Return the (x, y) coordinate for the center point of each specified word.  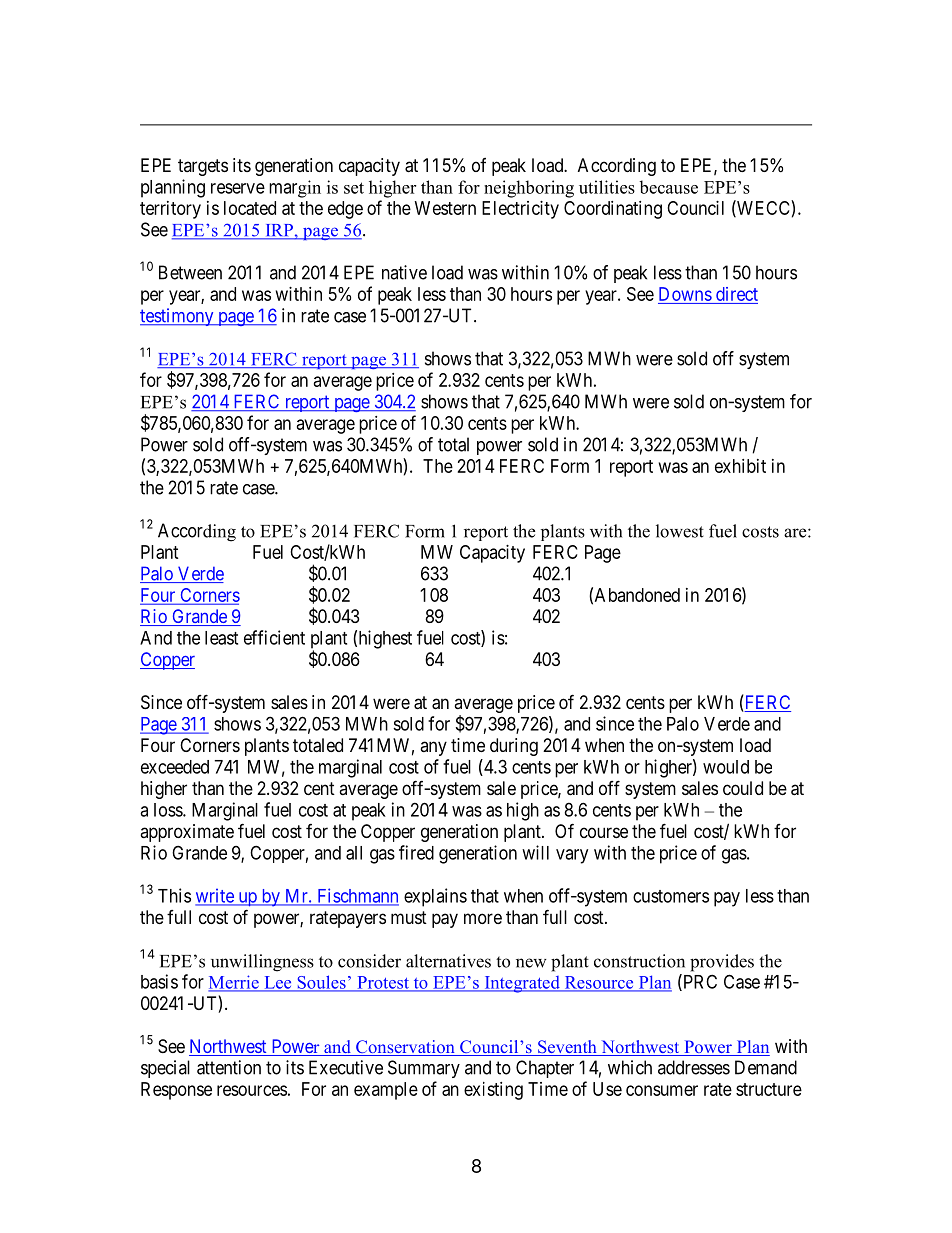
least (221, 638)
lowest (680, 531)
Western (445, 208)
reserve (238, 188)
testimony (178, 317)
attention (229, 1067)
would (726, 767)
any (433, 748)
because (668, 187)
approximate (187, 833)
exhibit (740, 466)
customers (671, 896)
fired (416, 852)
